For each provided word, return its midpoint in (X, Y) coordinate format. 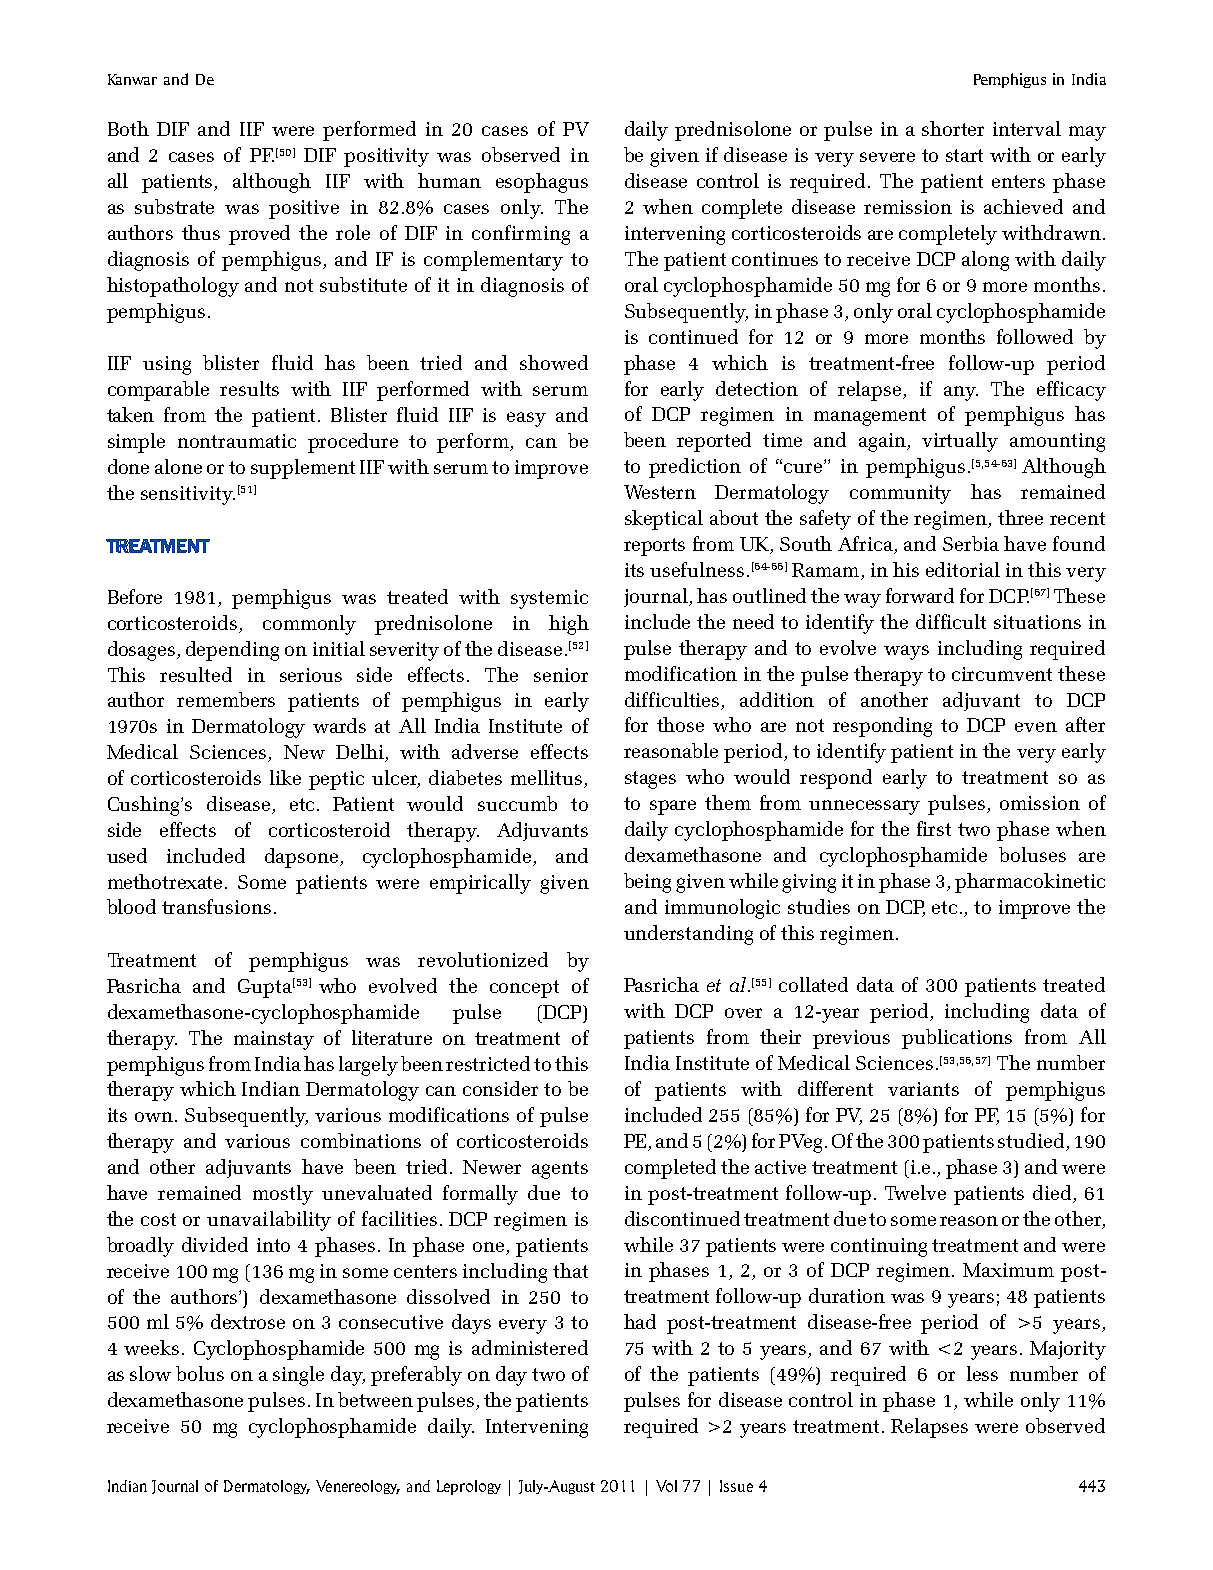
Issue (736, 1486)
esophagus (542, 183)
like (285, 777)
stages (650, 780)
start (964, 155)
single (298, 1376)
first (934, 828)
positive (304, 209)
